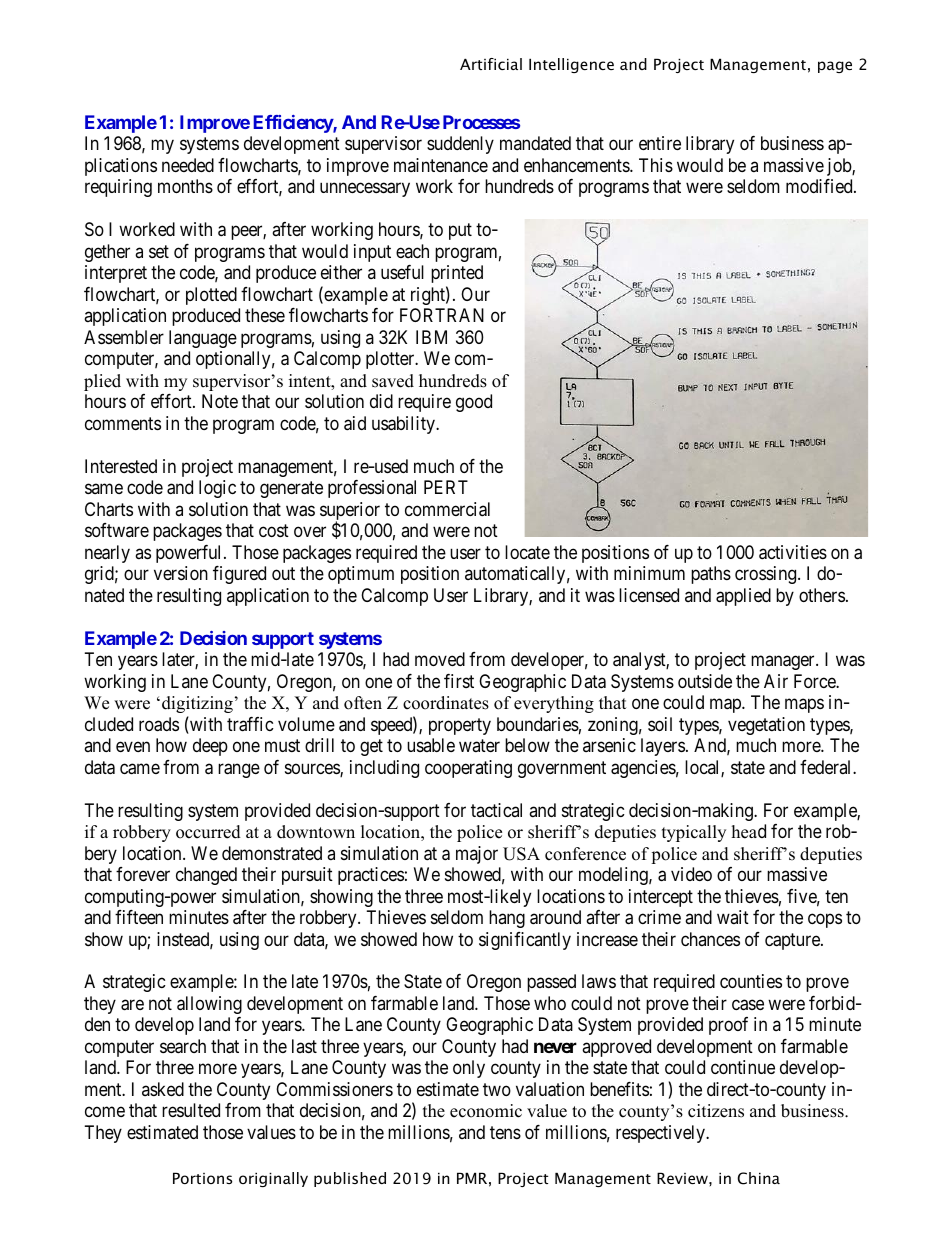  I want to click on Portions, so click(202, 1178).
